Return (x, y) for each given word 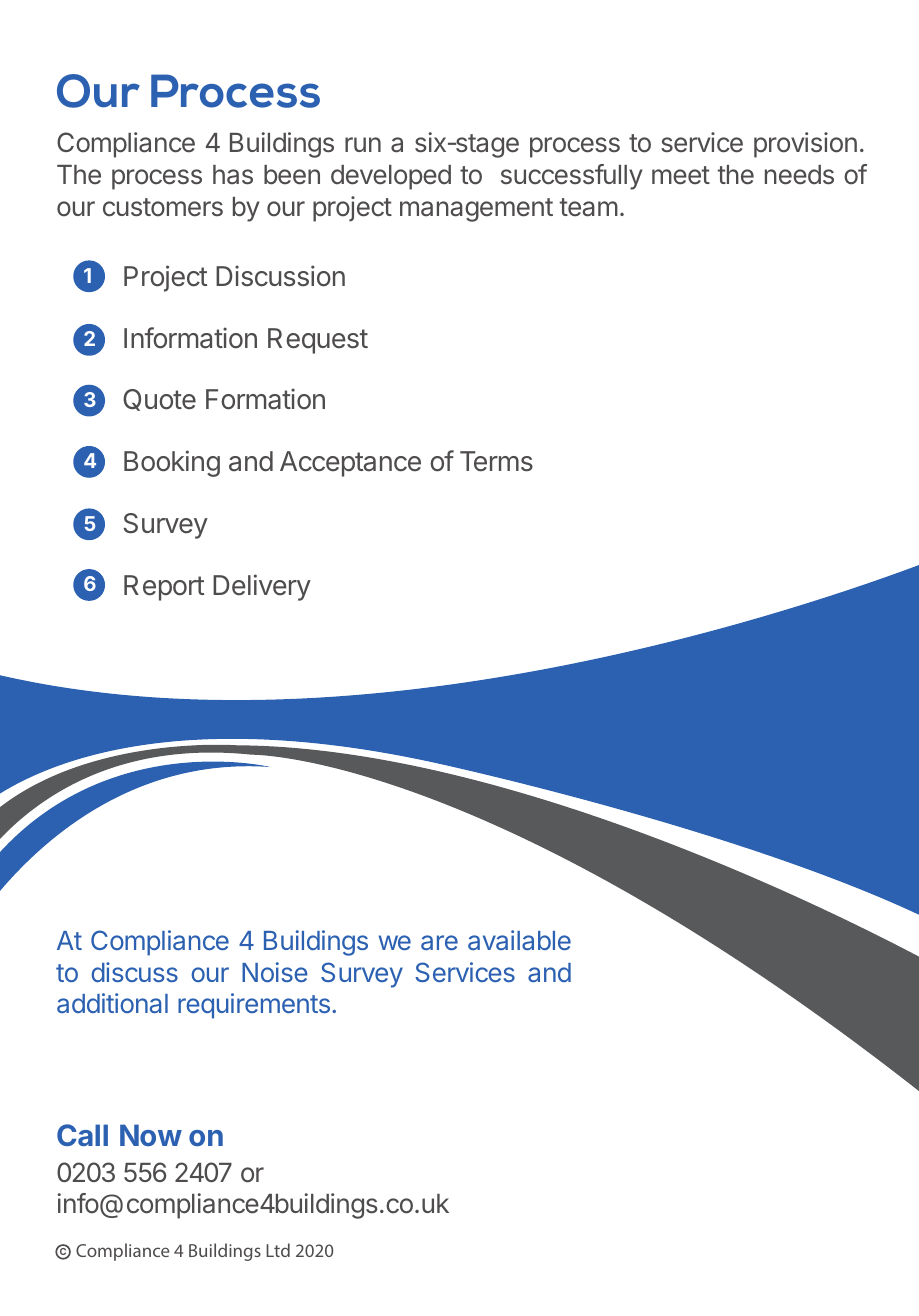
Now (151, 1135)
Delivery (262, 587)
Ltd (278, 1250)
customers (163, 207)
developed (391, 177)
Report (164, 588)
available (519, 940)
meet (681, 175)
